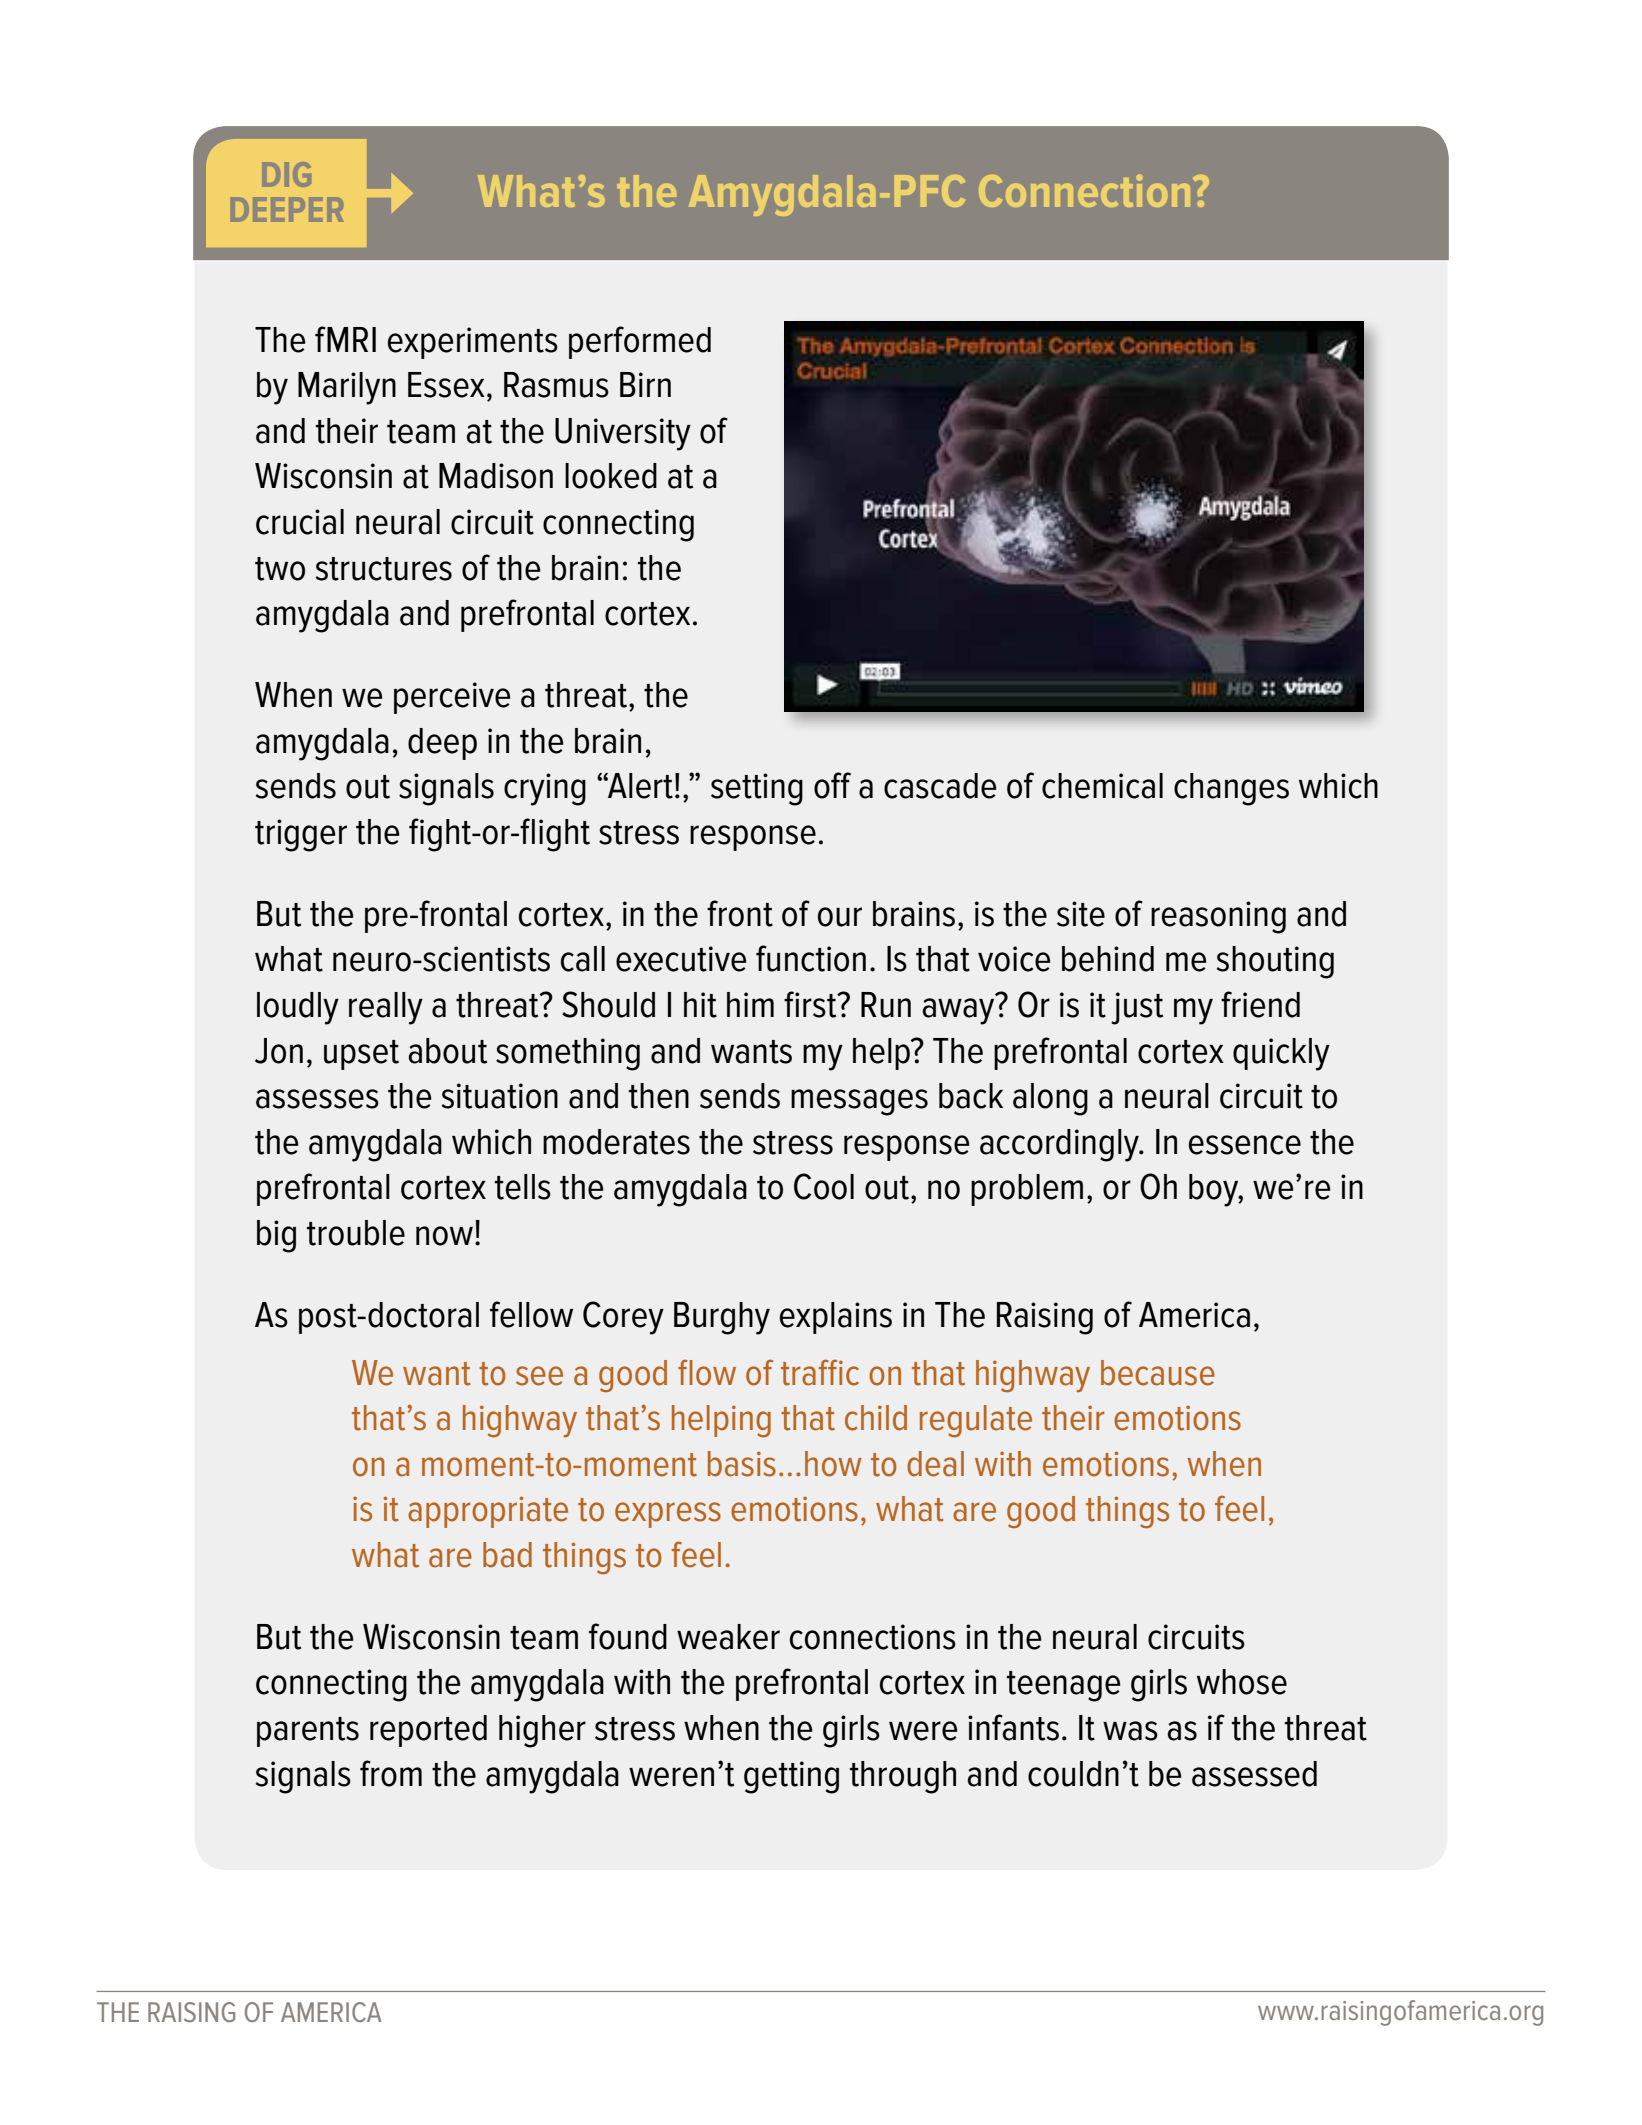 The image size is (1642, 2125). I want to click on University, so click(623, 434).
